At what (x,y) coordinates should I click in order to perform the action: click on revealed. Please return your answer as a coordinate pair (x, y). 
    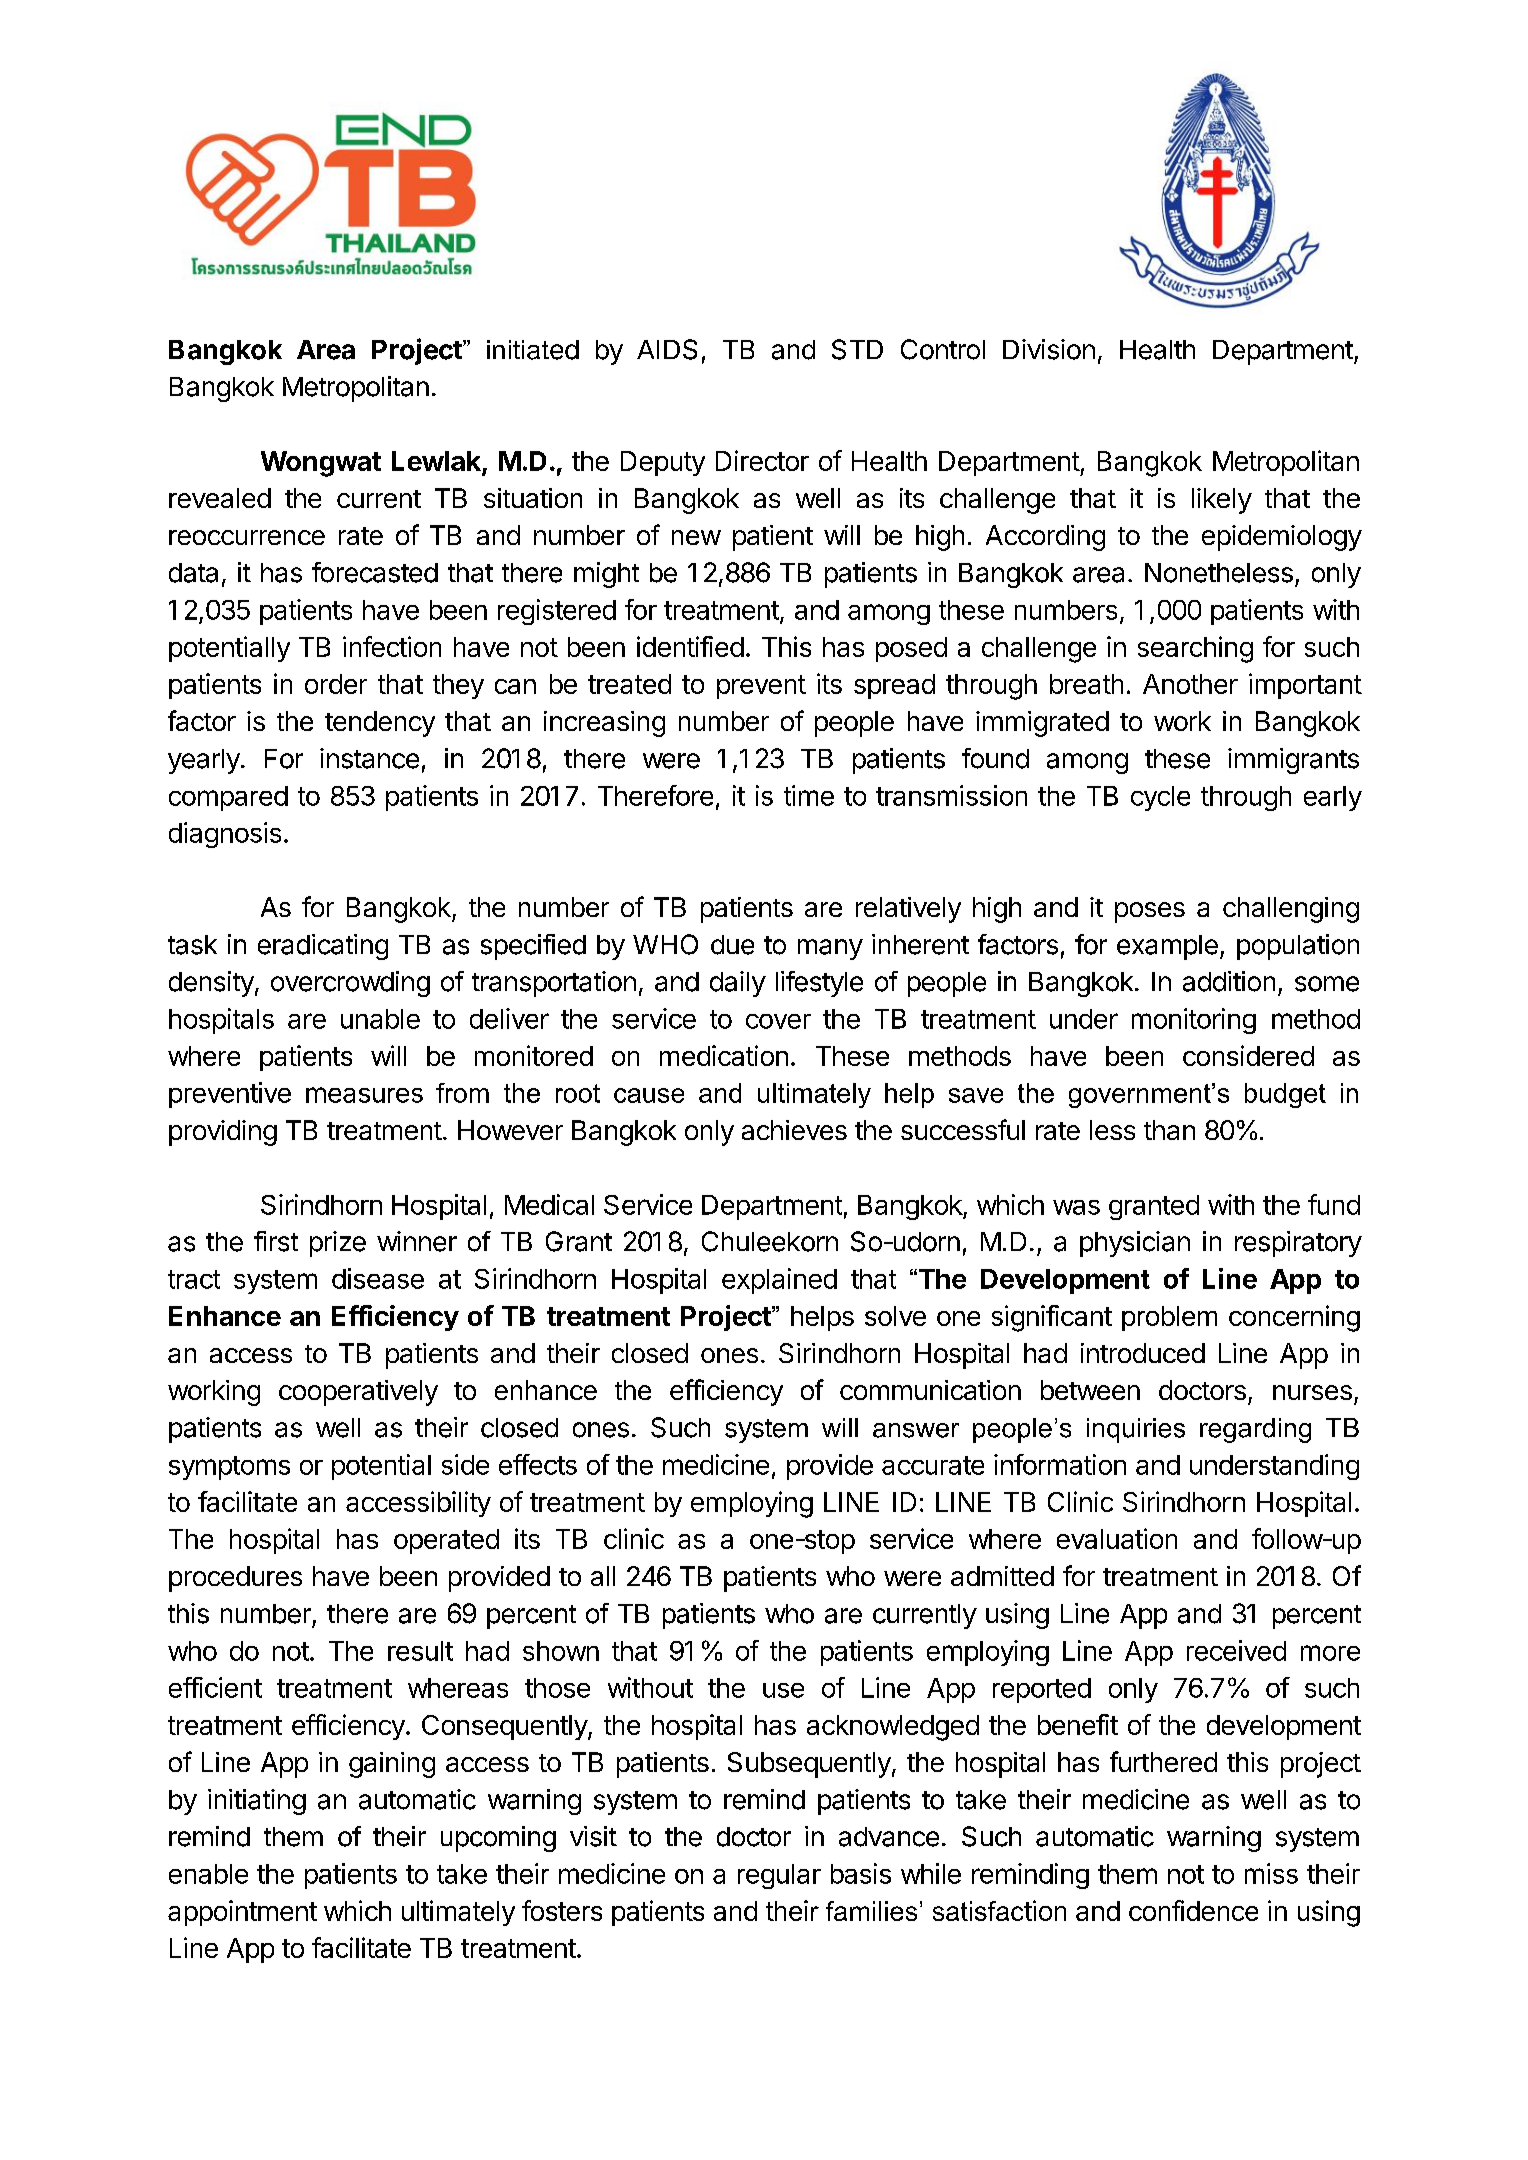
    Looking at the image, I should click on (220, 498).
